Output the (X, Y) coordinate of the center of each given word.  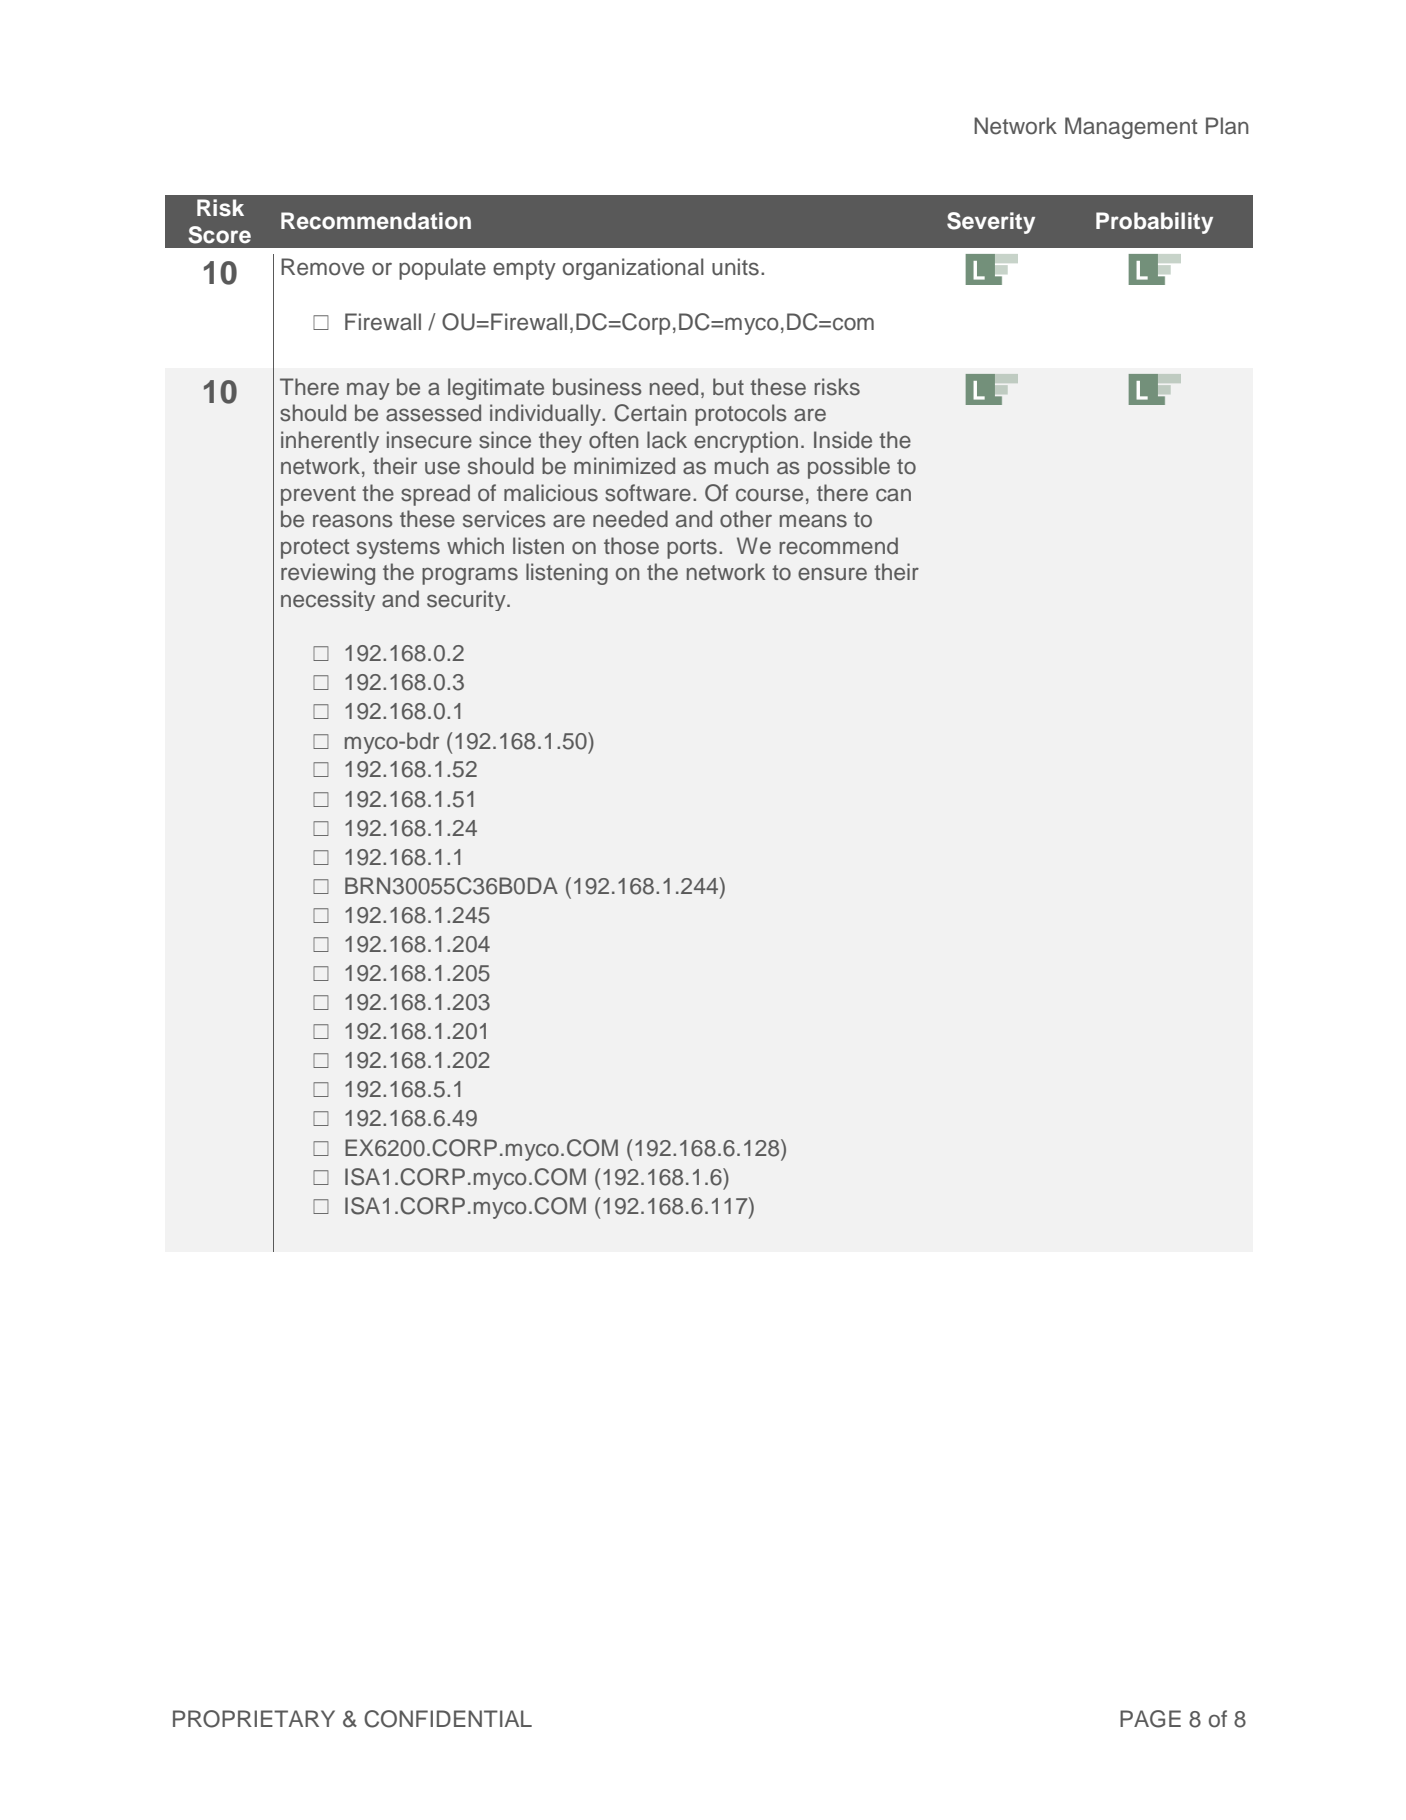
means (813, 521)
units (735, 267)
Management (1131, 128)
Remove (322, 267)
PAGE (1150, 1719)
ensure (832, 574)
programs (470, 576)
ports (692, 549)
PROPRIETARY (254, 1719)
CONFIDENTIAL (448, 1719)
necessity (328, 600)
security (467, 600)
